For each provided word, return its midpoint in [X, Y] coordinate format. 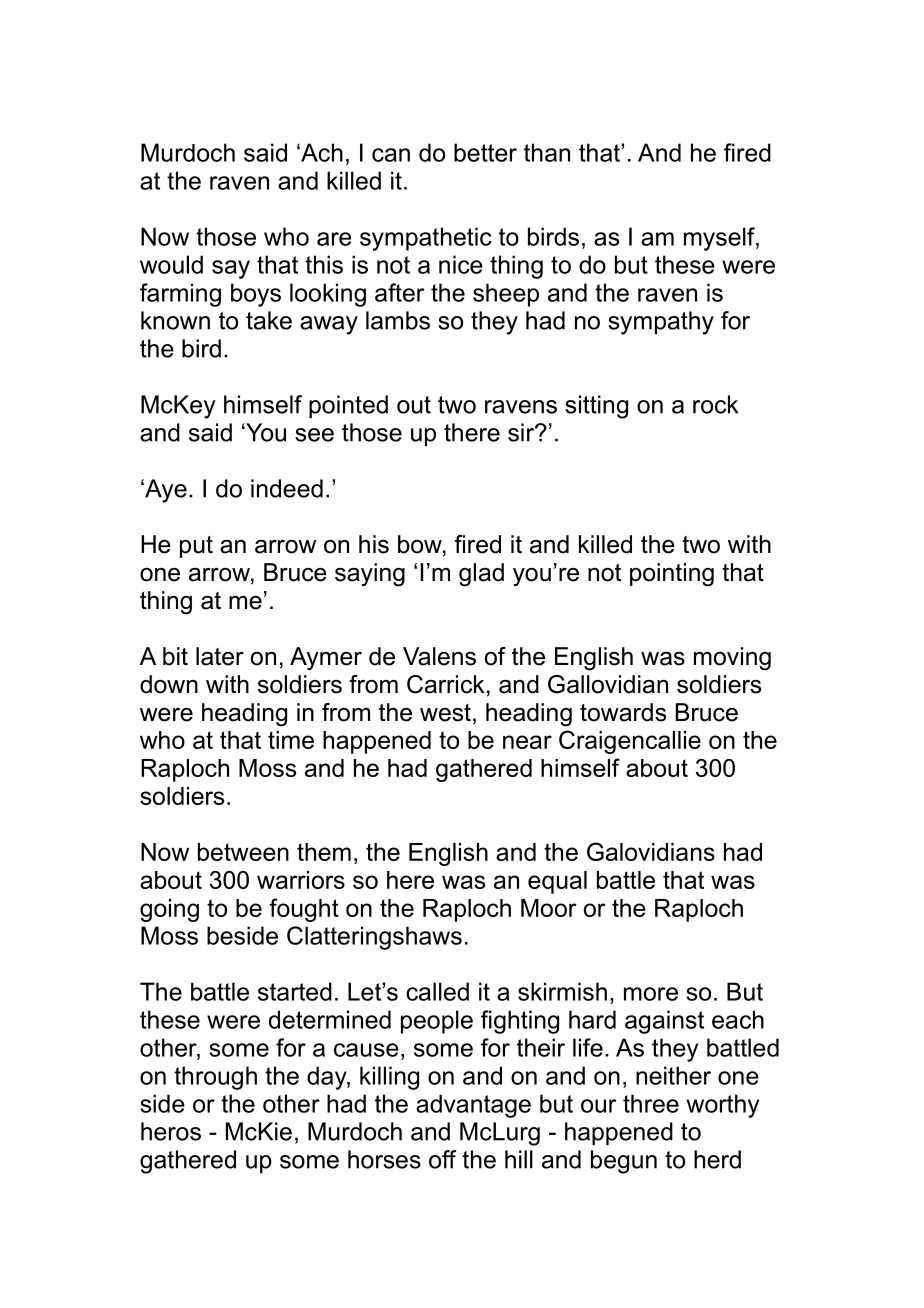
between [243, 852]
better [485, 152]
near [527, 742]
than [547, 152]
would [171, 264]
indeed [287, 488]
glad [481, 575]
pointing [672, 575]
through [215, 1078]
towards [623, 712]
